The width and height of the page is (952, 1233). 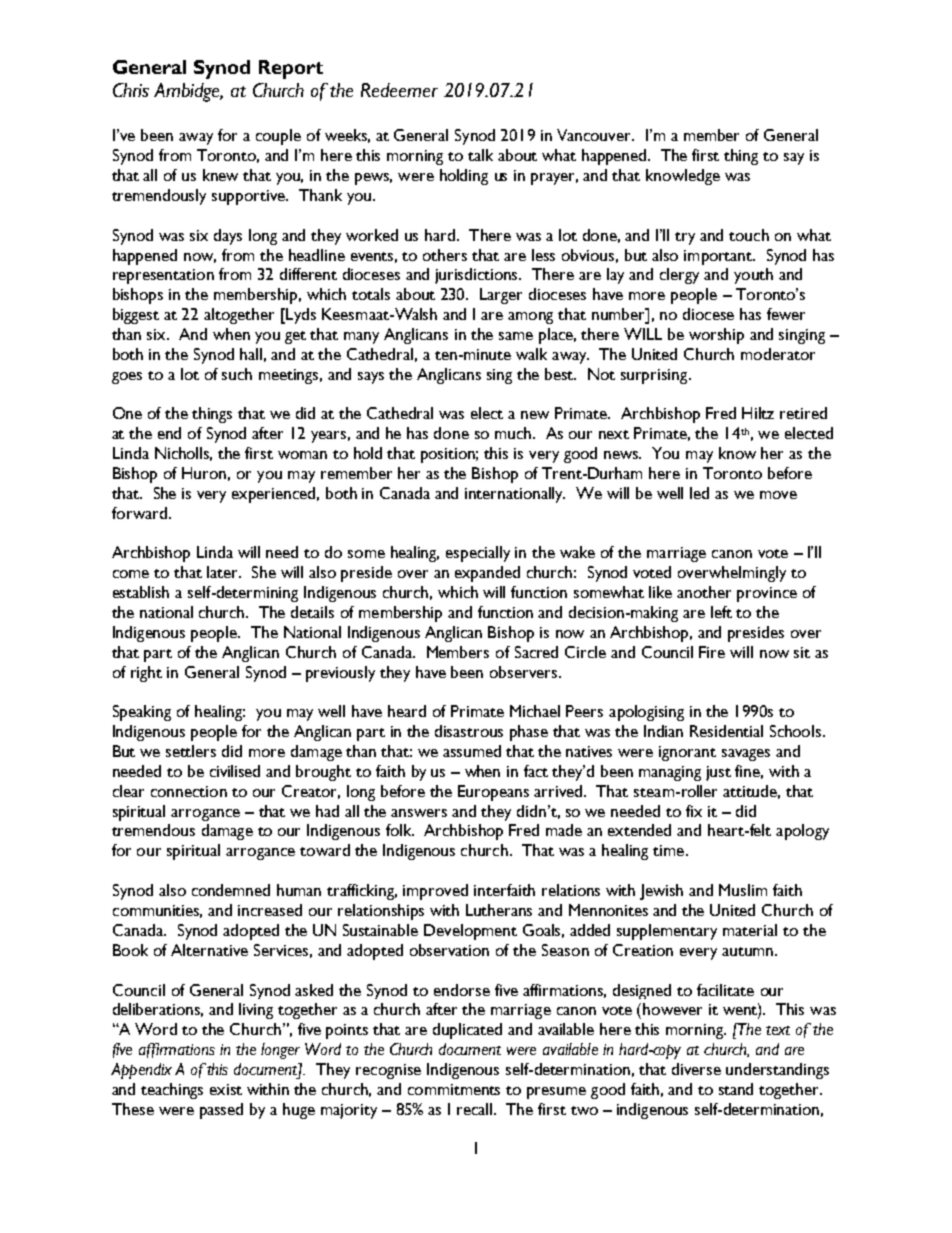 What do you see at coordinates (696, 1069) in the page?
I see `diverse` at bounding box center [696, 1069].
